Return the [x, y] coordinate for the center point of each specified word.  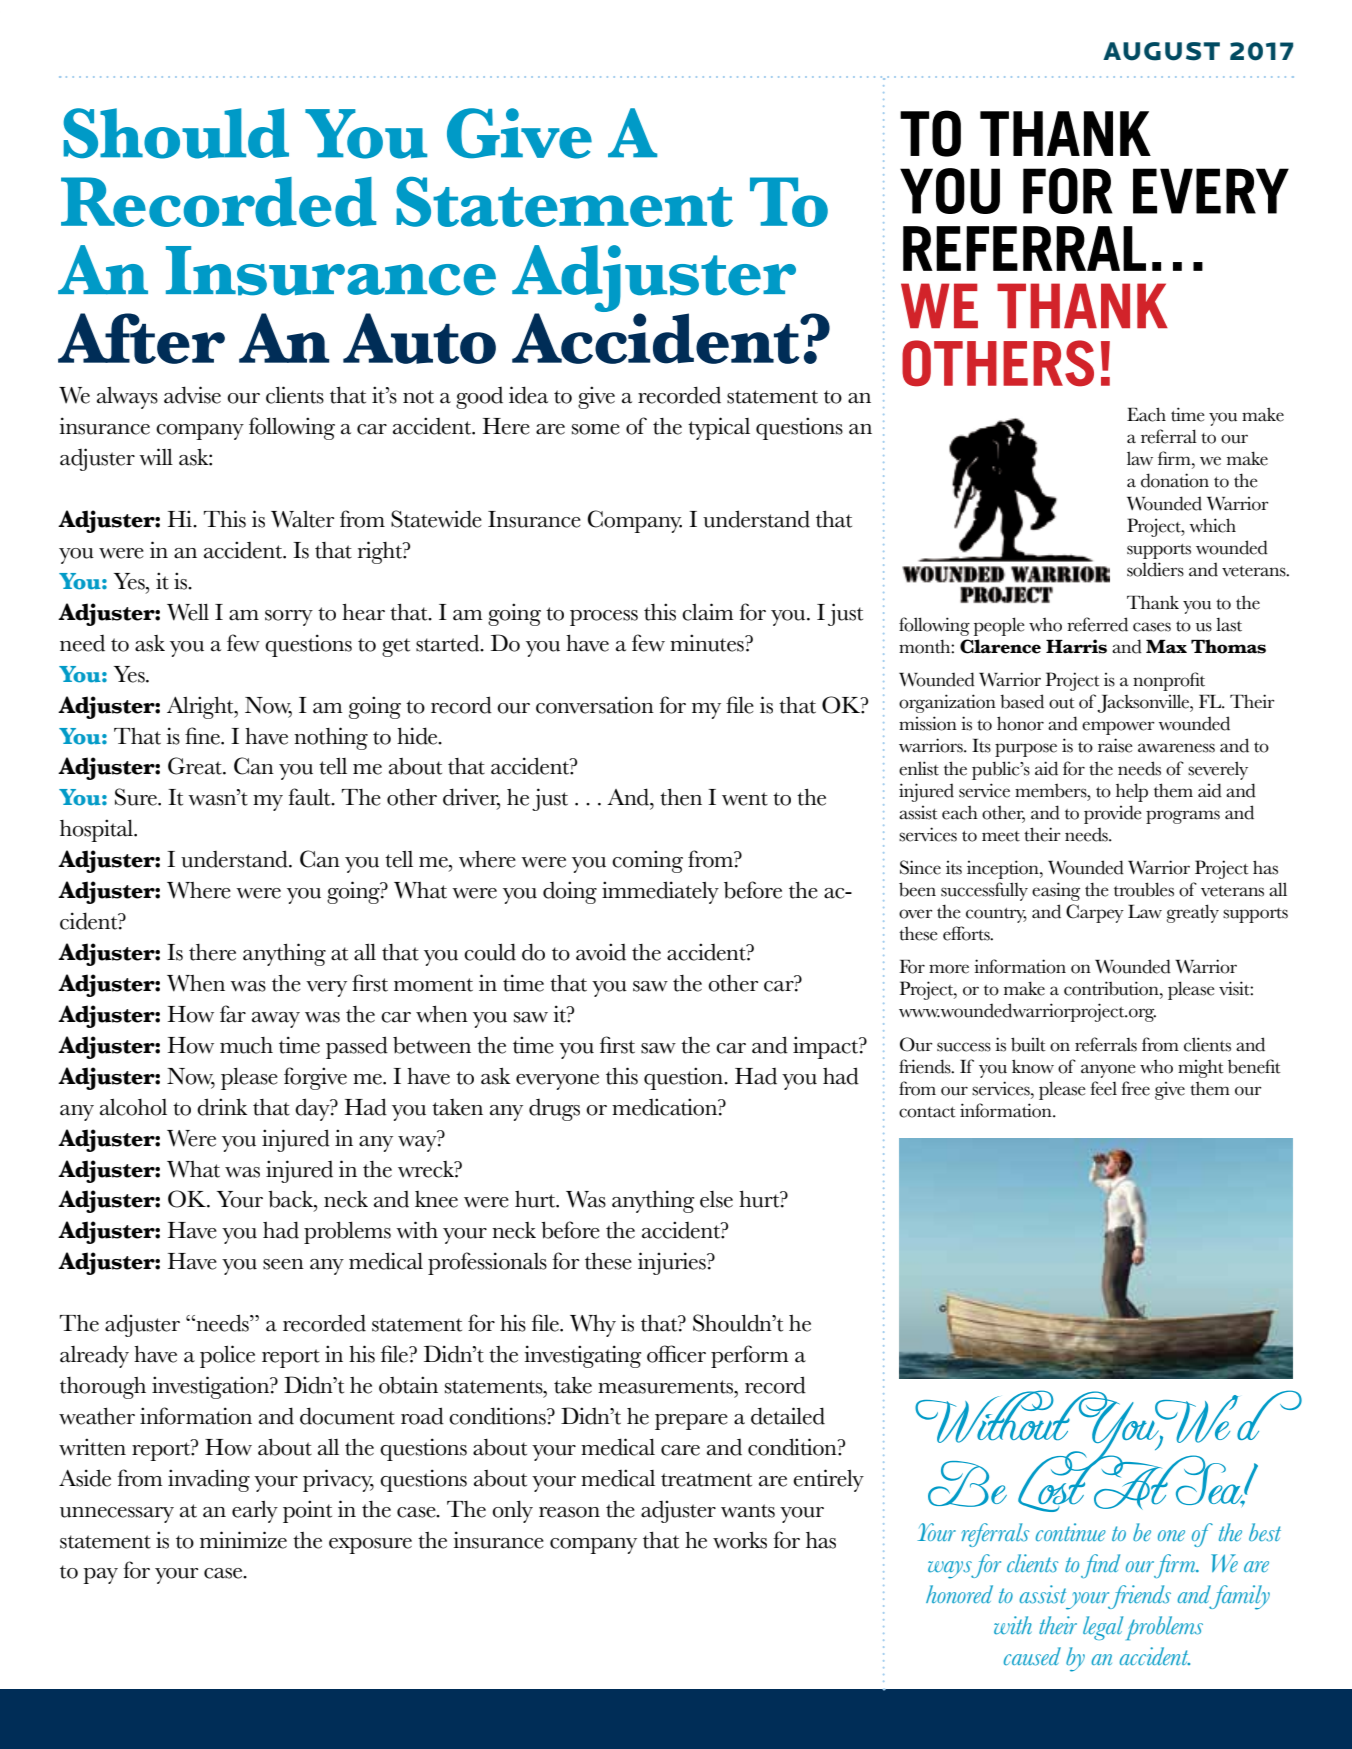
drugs [554, 1110]
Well [188, 612]
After [141, 338]
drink [222, 1107]
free [1135, 1088]
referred [1097, 624]
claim [708, 612]
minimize [243, 1540]
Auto [419, 338]
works [740, 1540]
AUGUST [1161, 51]
